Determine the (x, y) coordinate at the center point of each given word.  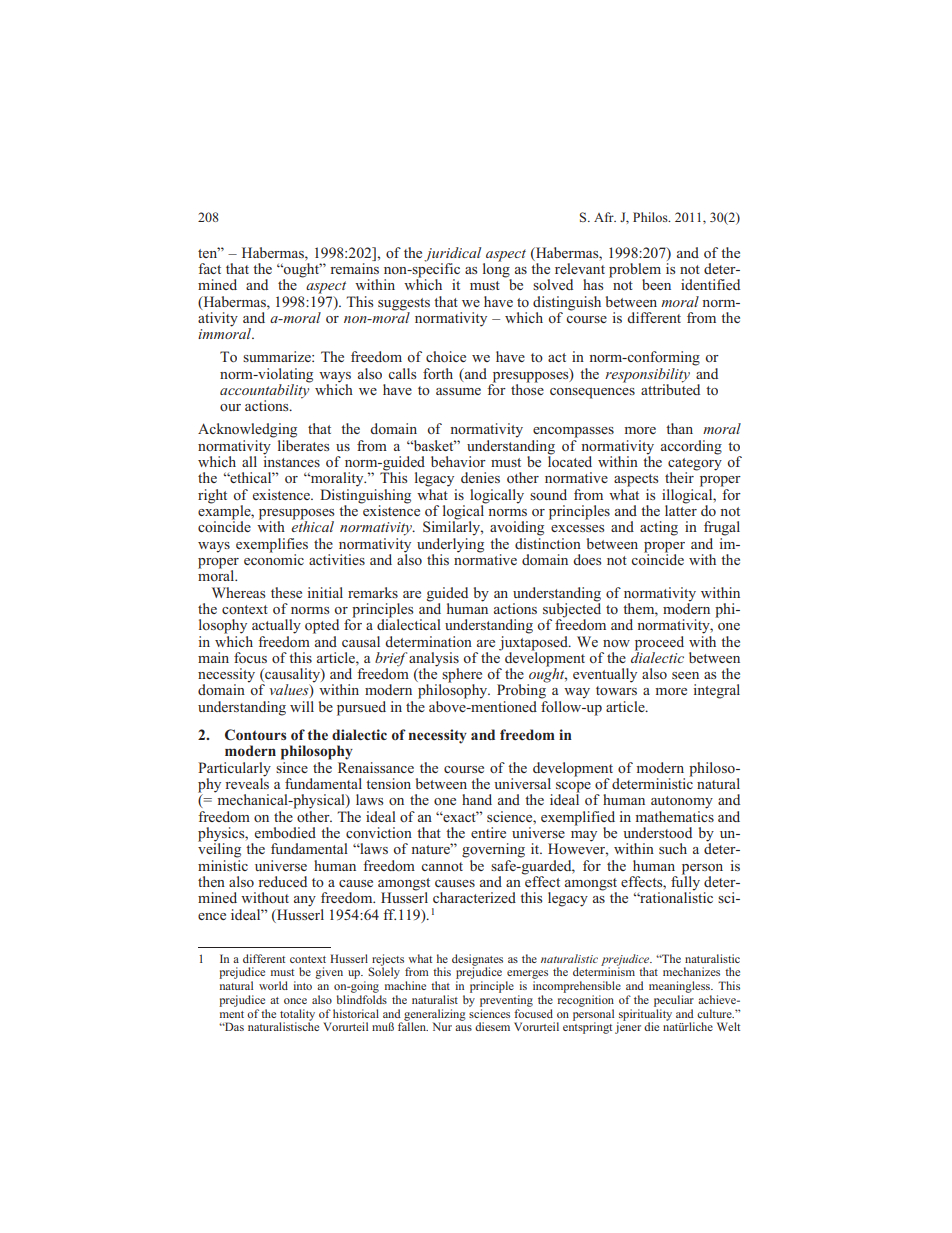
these (286, 592)
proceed (659, 643)
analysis (434, 660)
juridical (454, 255)
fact (209, 268)
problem (635, 271)
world (273, 985)
